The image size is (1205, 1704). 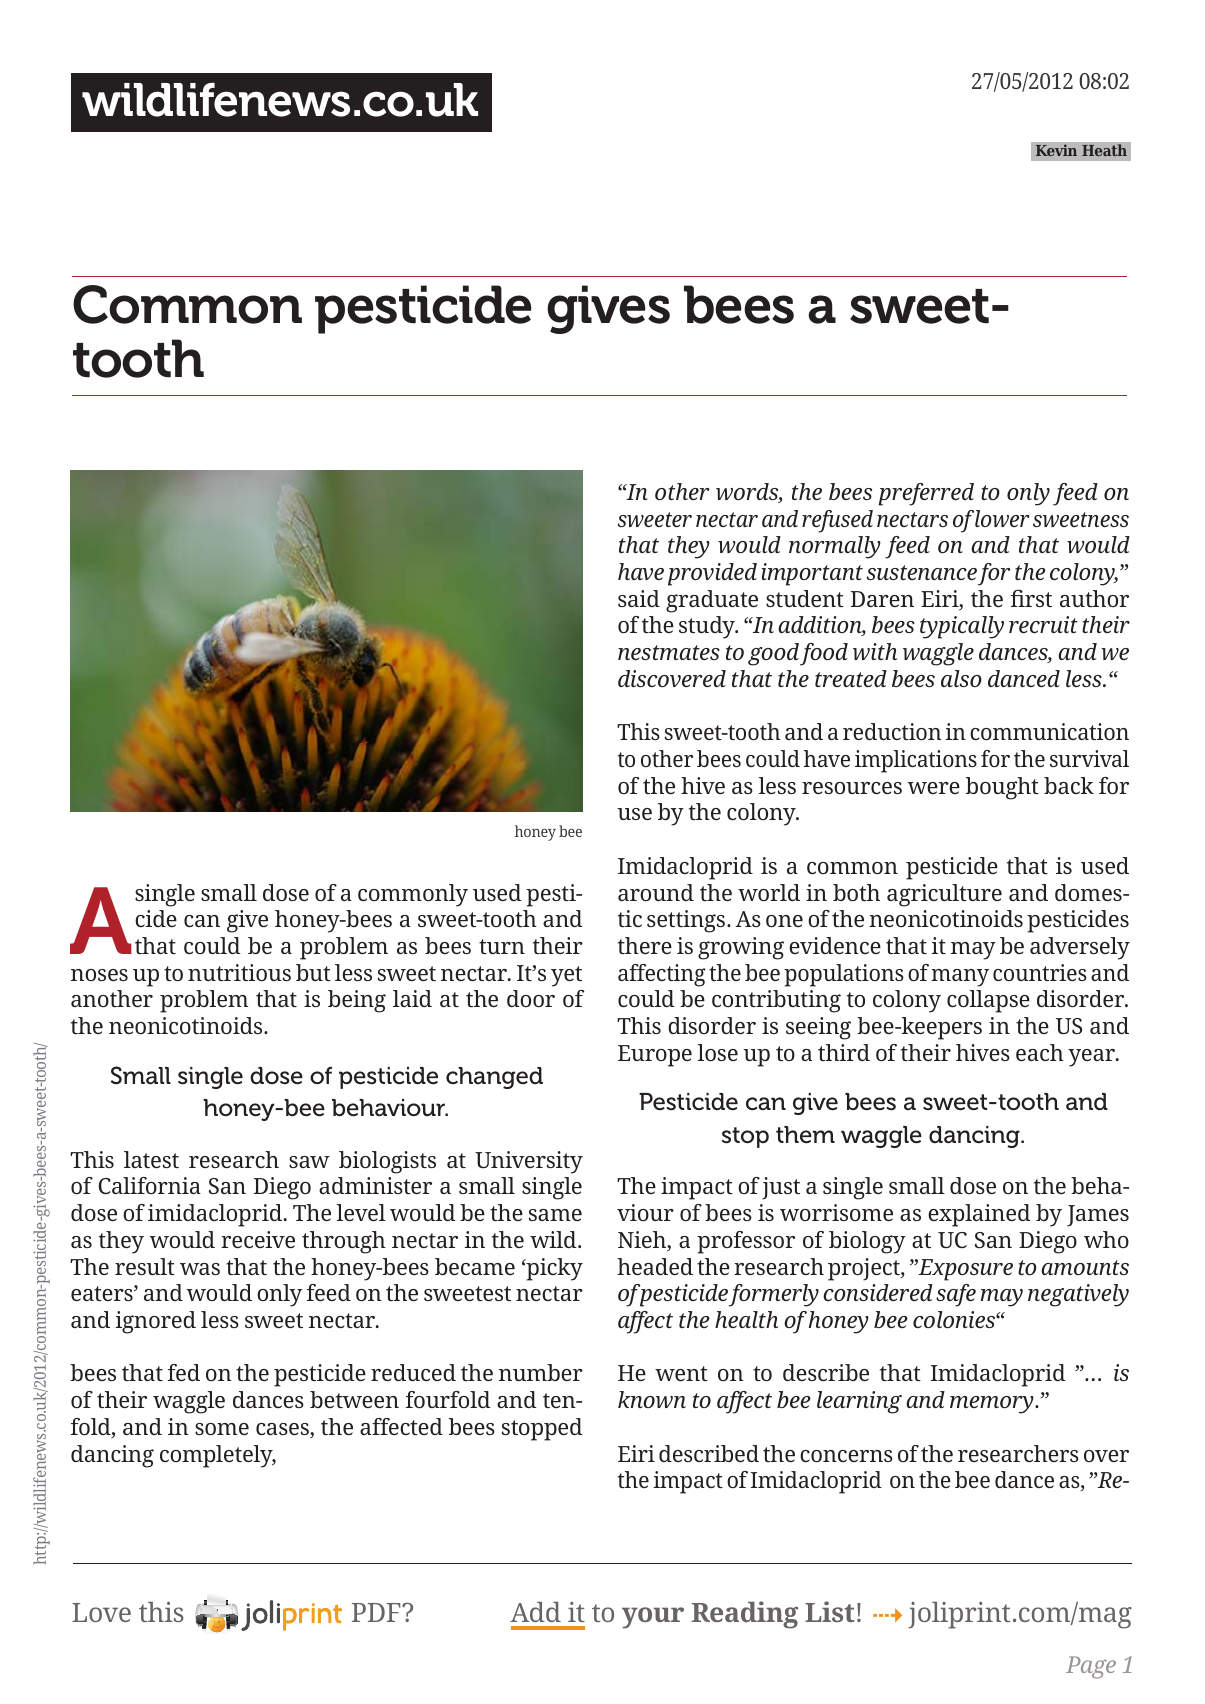 I want to click on your, so click(x=653, y=1618).
